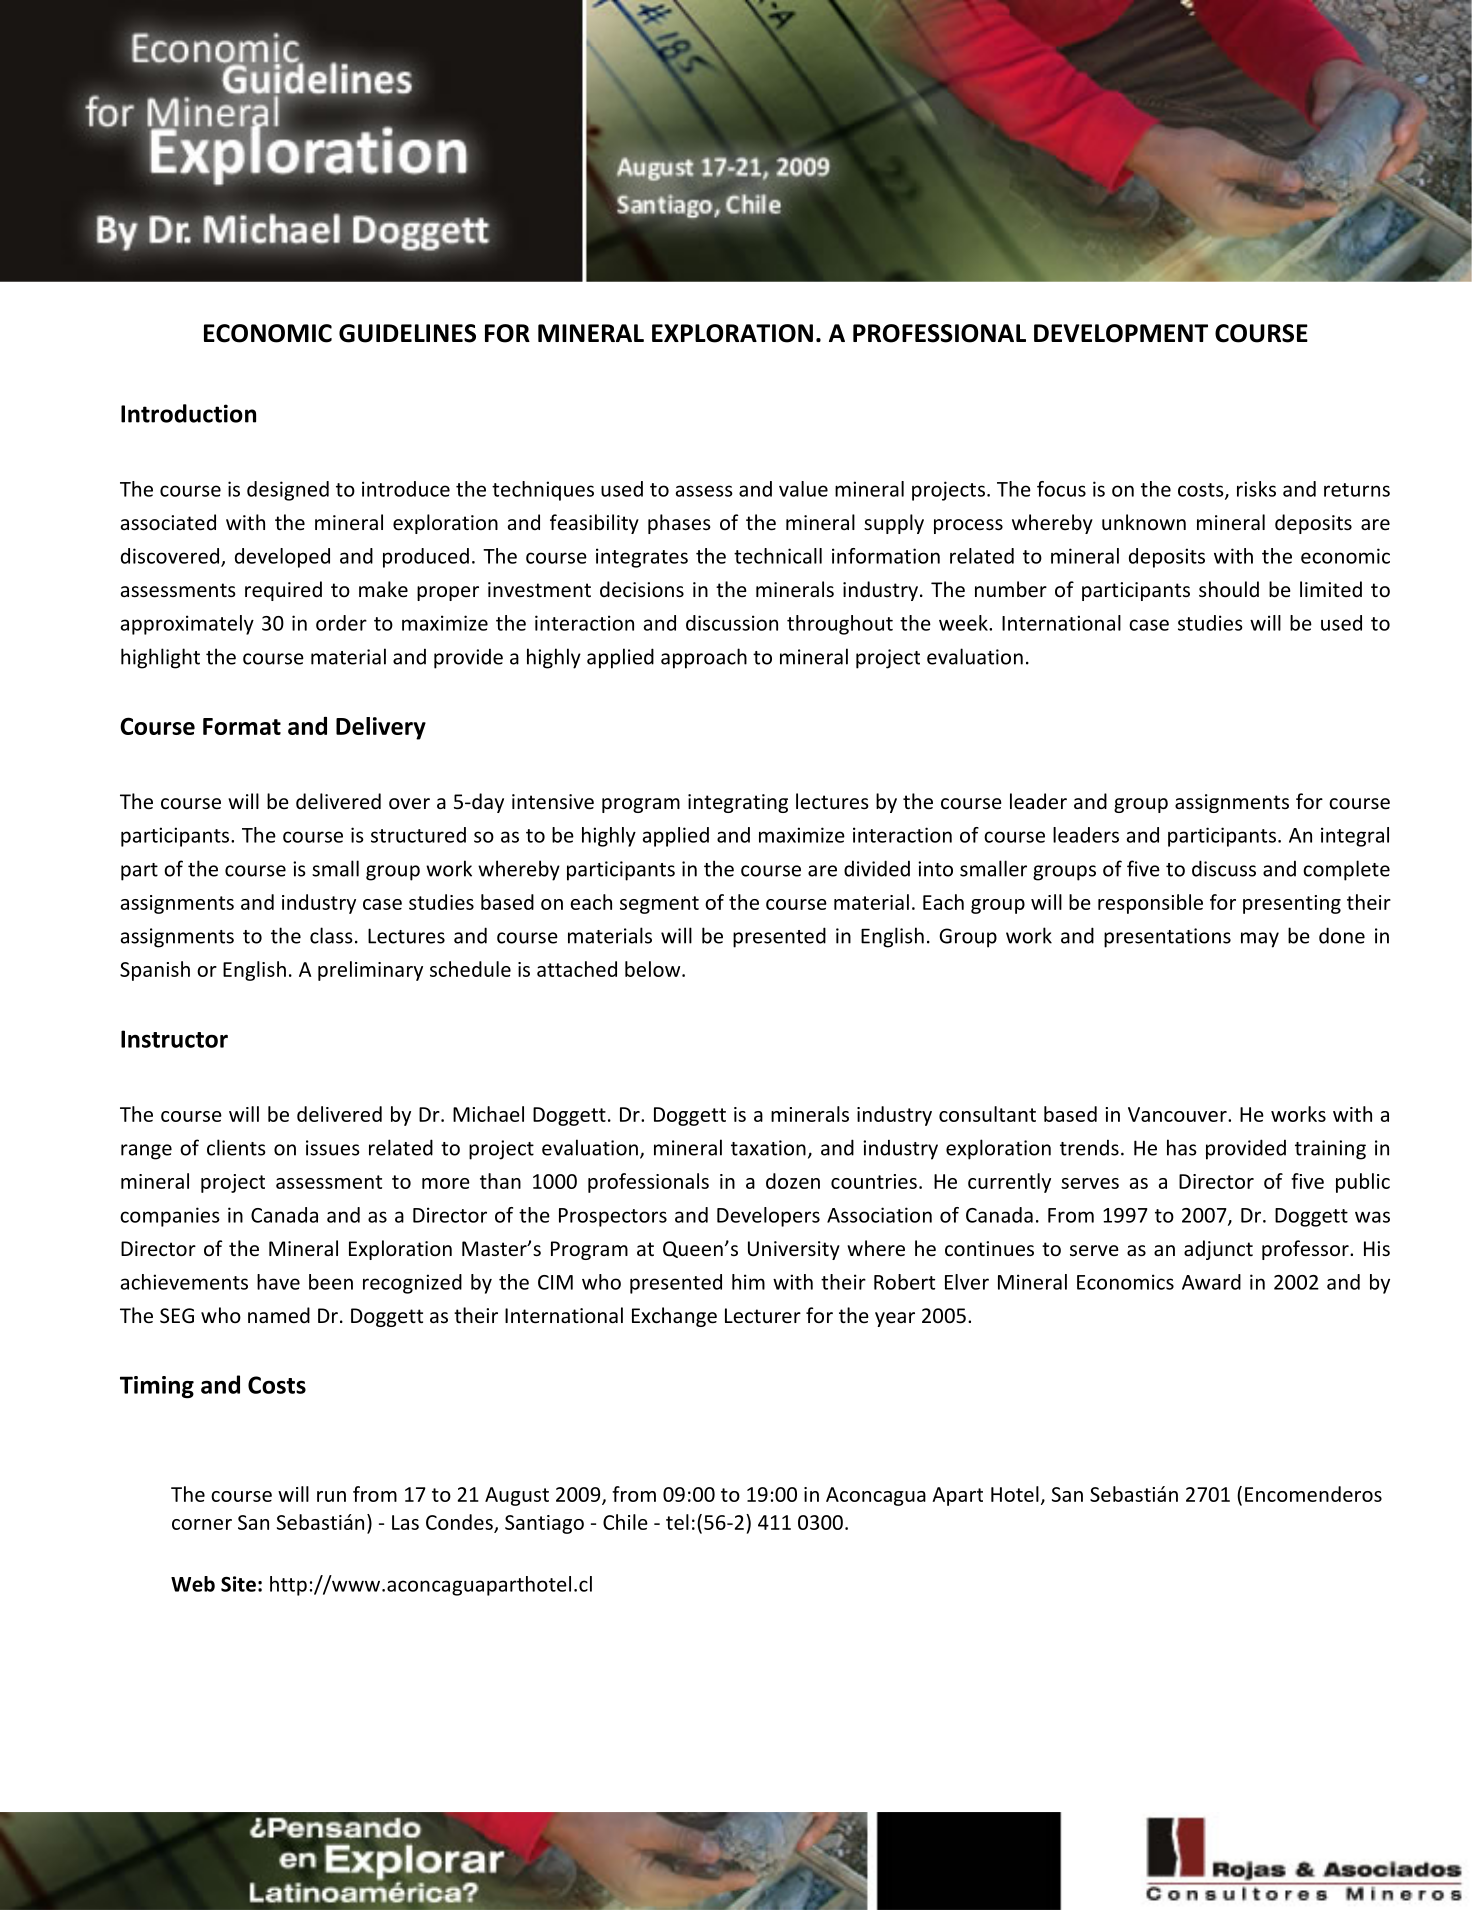  What do you see at coordinates (1260, 940) in the document?
I see `may` at bounding box center [1260, 940].
